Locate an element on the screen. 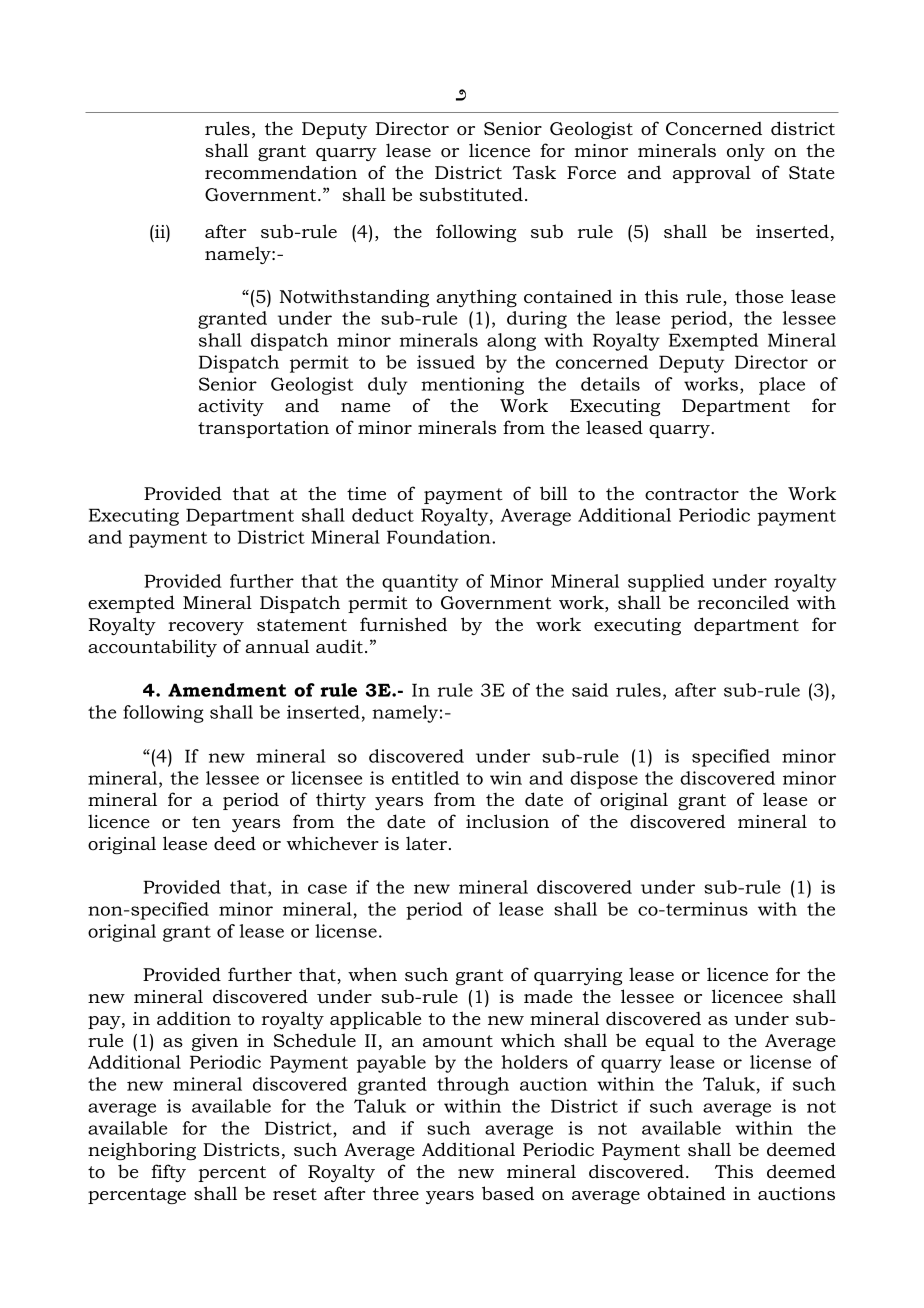 The width and height of the screenshot is (924, 1308). later is located at coordinates (426, 843).
